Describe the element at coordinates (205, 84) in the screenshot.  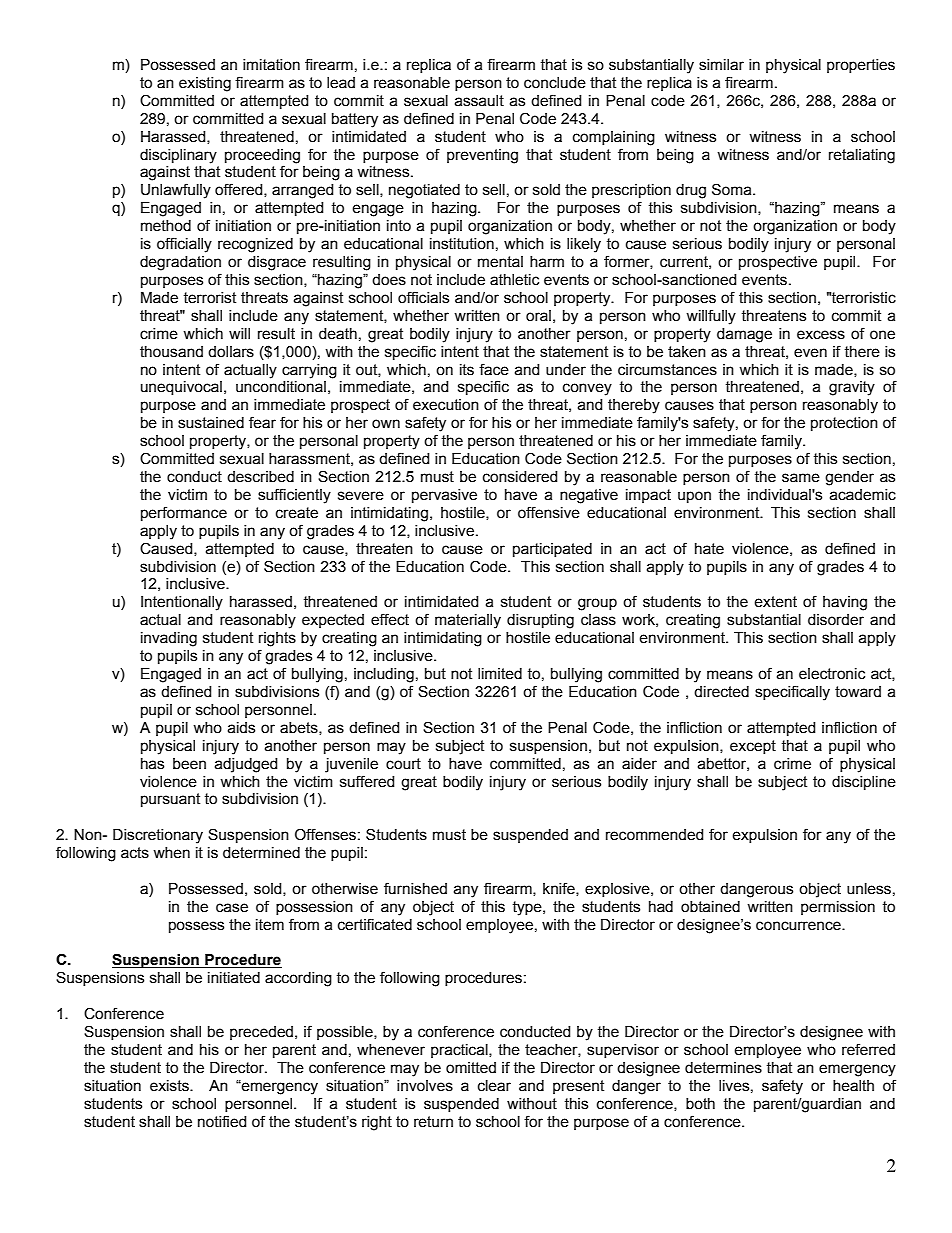
I see `existing` at that location.
